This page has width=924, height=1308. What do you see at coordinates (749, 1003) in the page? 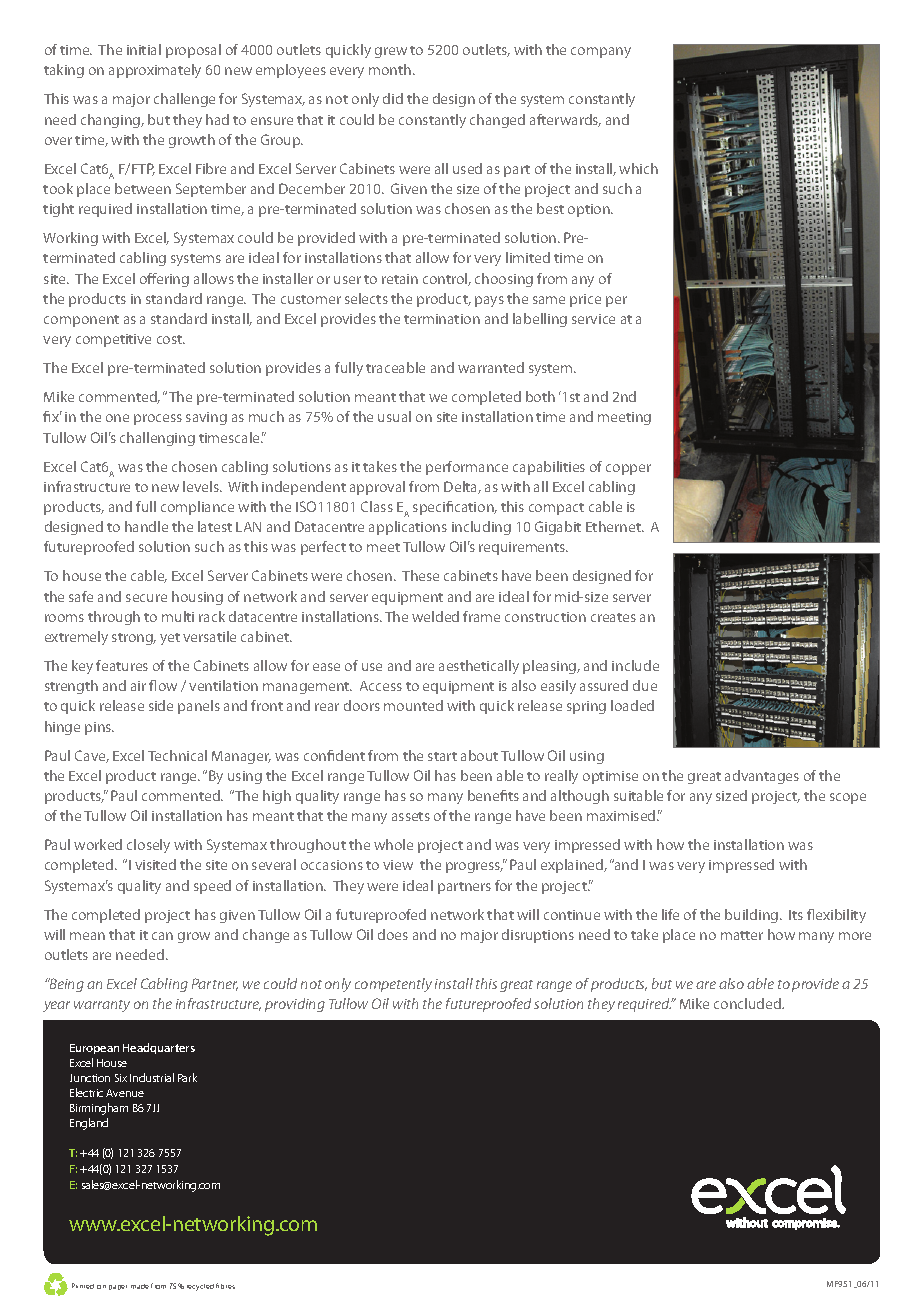
I see `concluded` at bounding box center [749, 1003].
